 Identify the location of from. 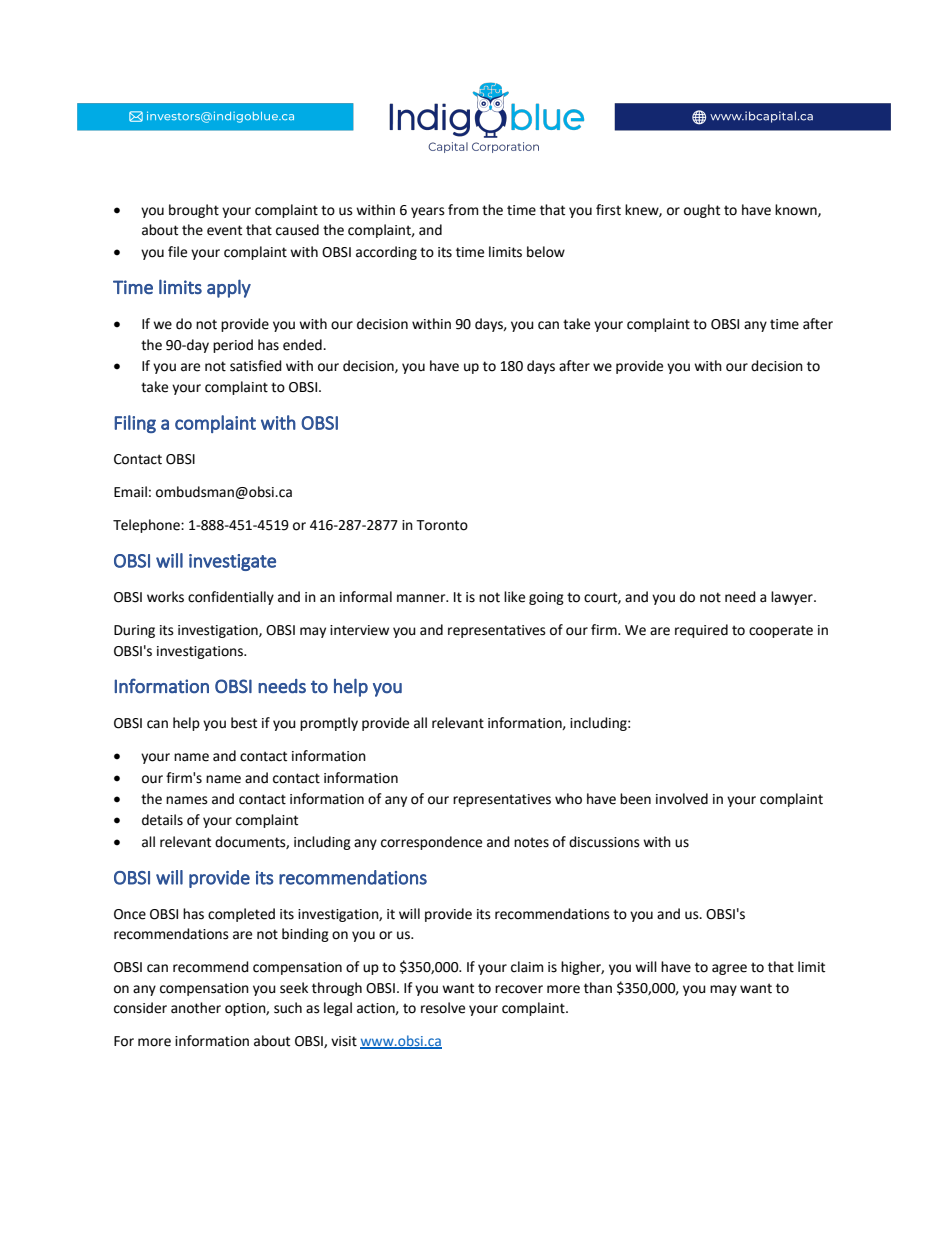
(463, 210).
